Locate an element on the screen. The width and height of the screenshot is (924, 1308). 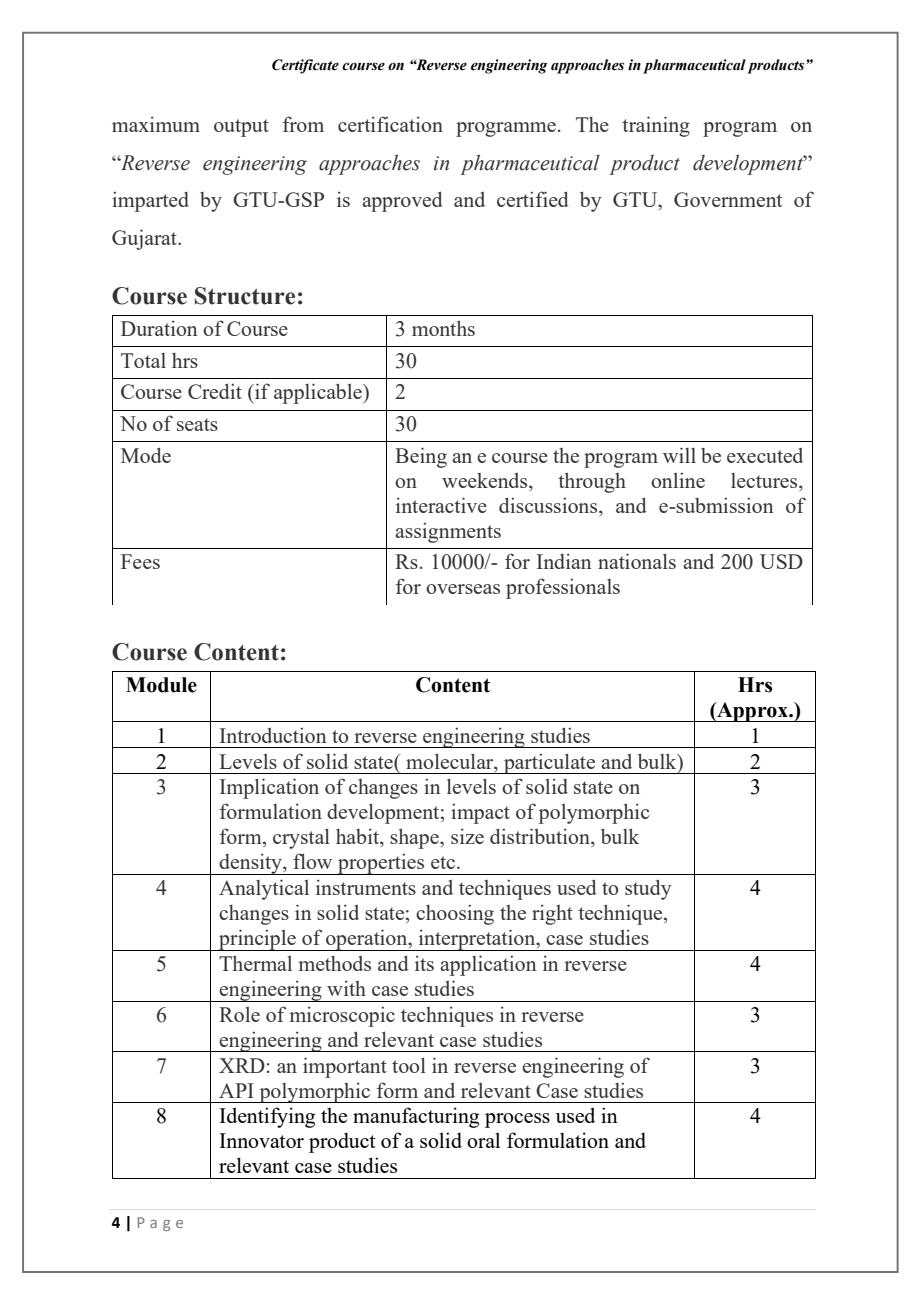
study is located at coordinates (648, 889).
